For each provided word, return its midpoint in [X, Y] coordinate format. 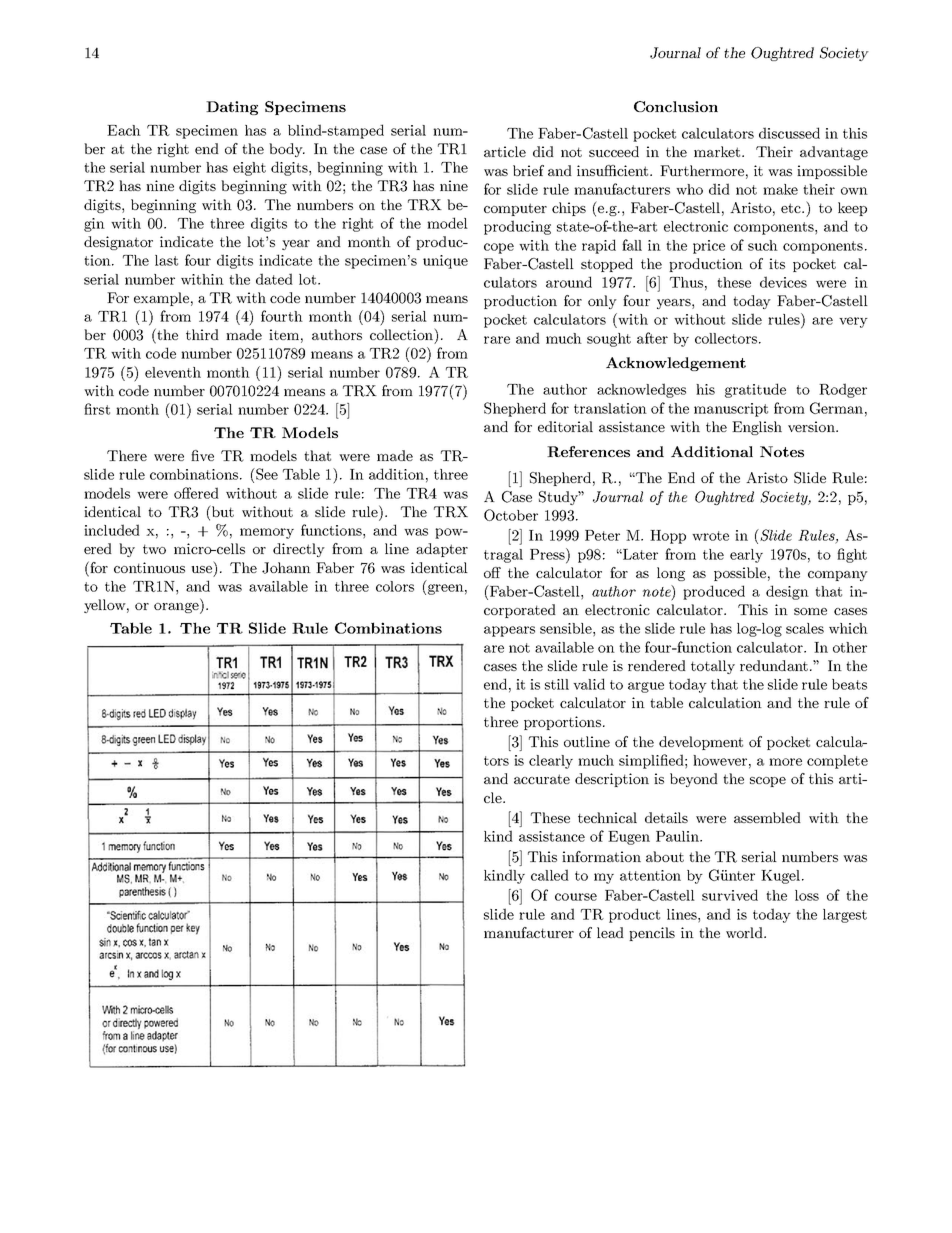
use [203, 568]
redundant [774, 665]
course [576, 897]
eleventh [173, 372]
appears [509, 631]
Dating [232, 108]
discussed [789, 133]
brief [528, 170]
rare [497, 340]
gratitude [755, 390]
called [550, 875]
